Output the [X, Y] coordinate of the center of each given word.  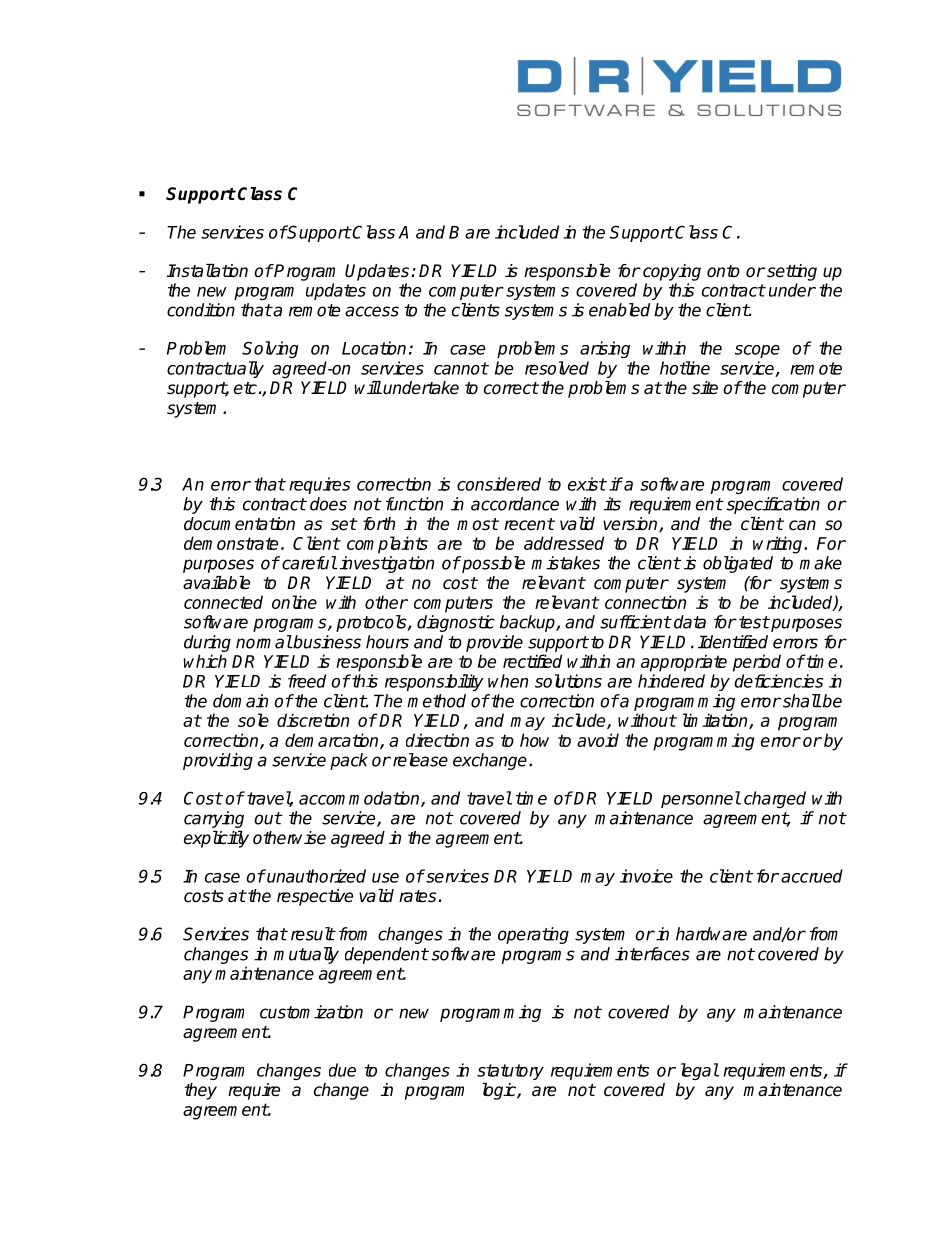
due [342, 1070]
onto [723, 271]
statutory [510, 1072]
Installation [207, 270]
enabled [619, 310]
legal [700, 1071]
